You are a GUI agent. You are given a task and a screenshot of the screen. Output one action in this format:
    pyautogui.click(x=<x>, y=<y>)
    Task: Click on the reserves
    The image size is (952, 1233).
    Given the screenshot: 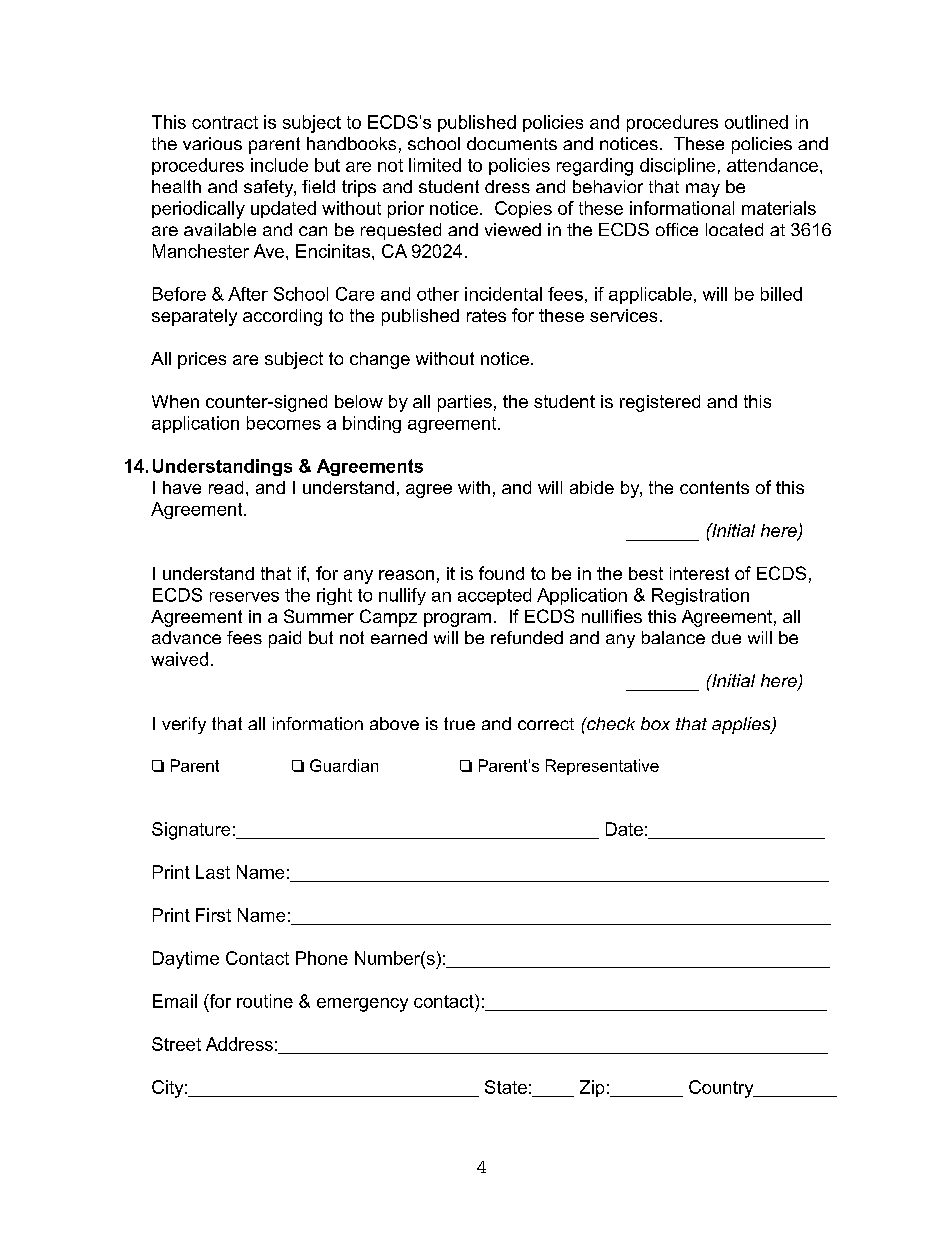 What is the action you would take?
    pyautogui.click(x=244, y=597)
